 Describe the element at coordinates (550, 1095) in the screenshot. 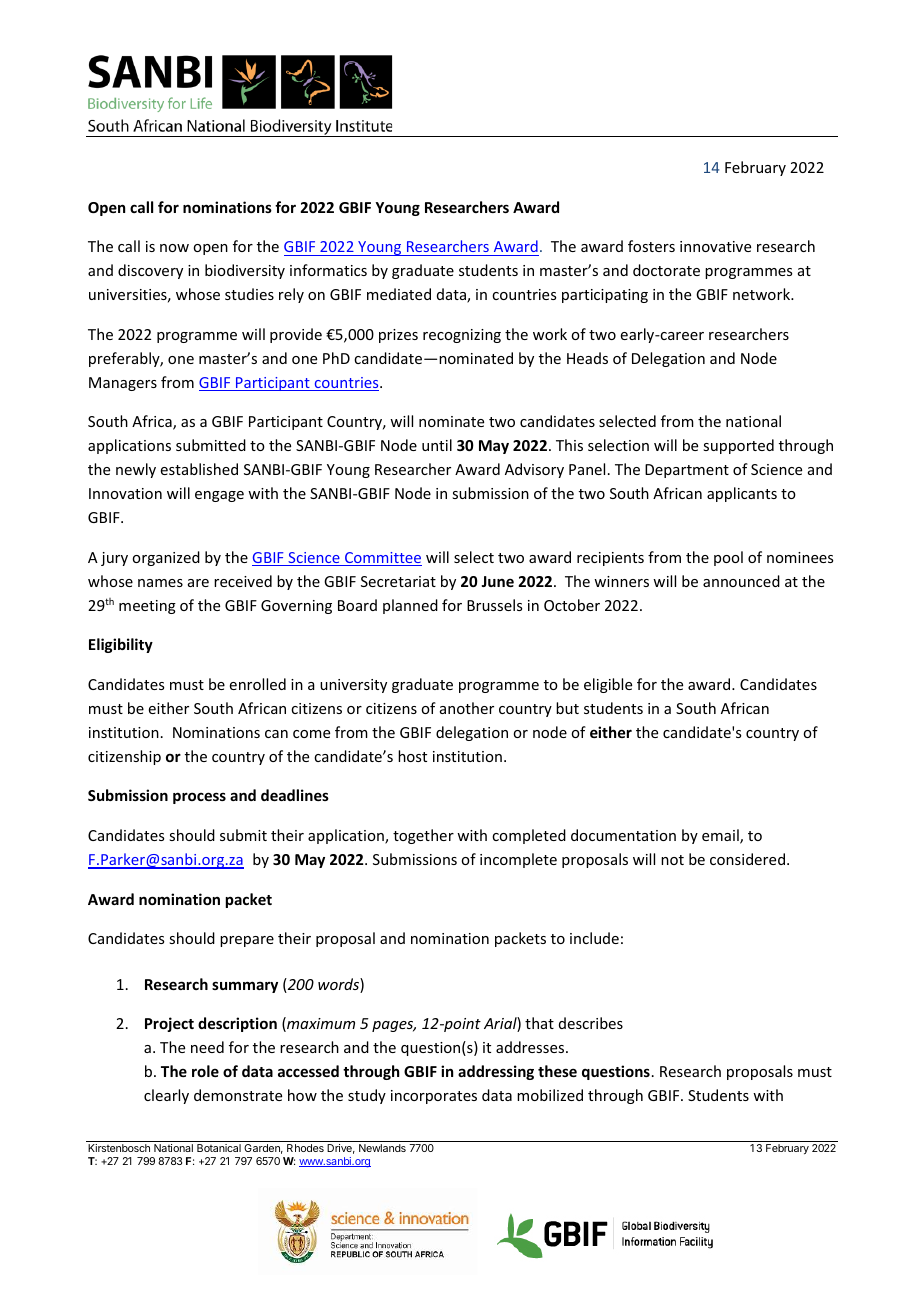

I see `mobilized` at that location.
